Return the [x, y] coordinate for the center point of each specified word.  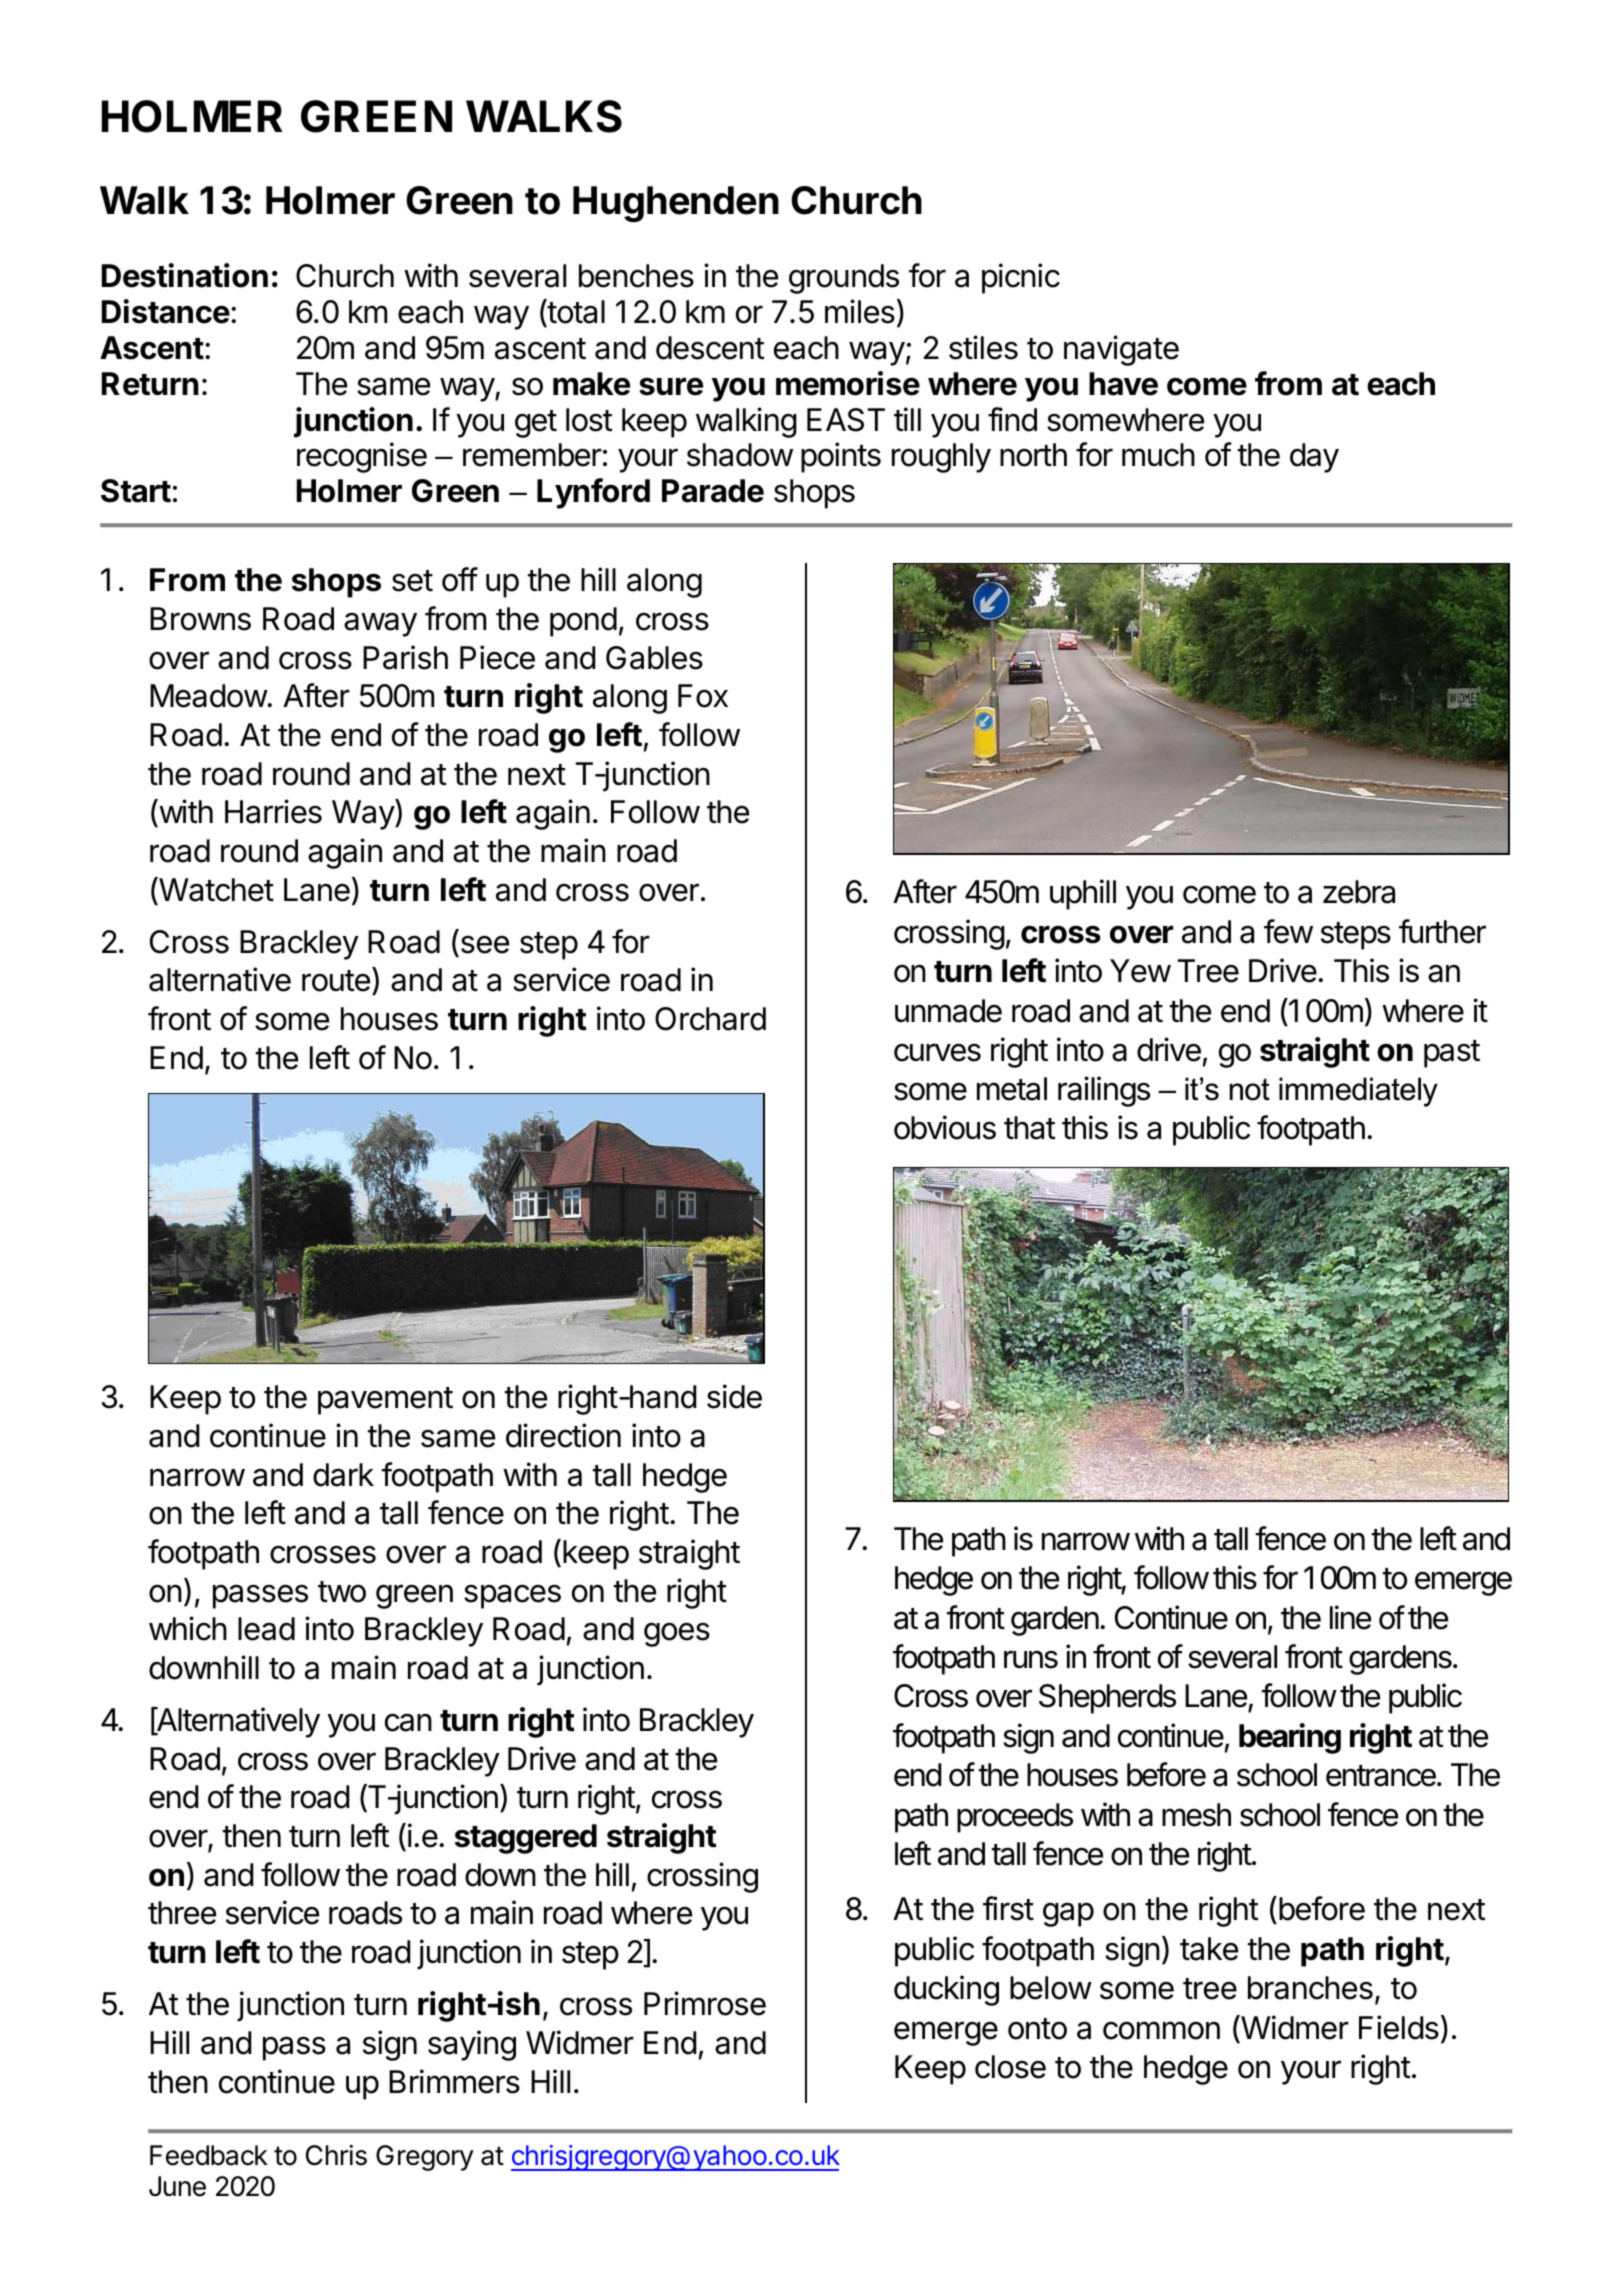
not [1250, 1089]
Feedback [209, 2155]
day [1314, 458]
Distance [166, 311]
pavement [385, 1401]
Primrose [705, 2003]
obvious [945, 1127]
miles [860, 311]
